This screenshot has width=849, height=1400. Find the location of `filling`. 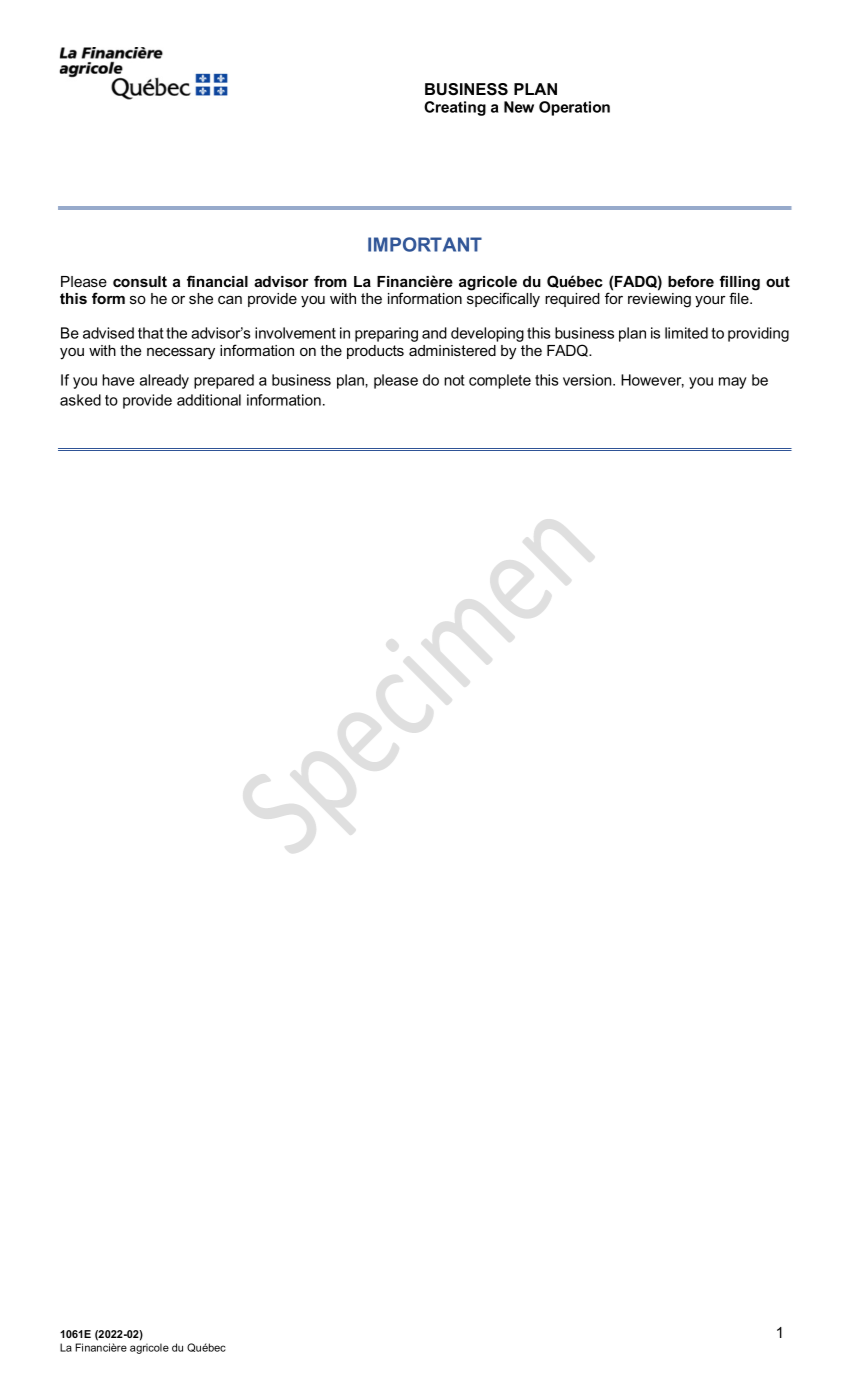

filling is located at coordinates (739, 284).
